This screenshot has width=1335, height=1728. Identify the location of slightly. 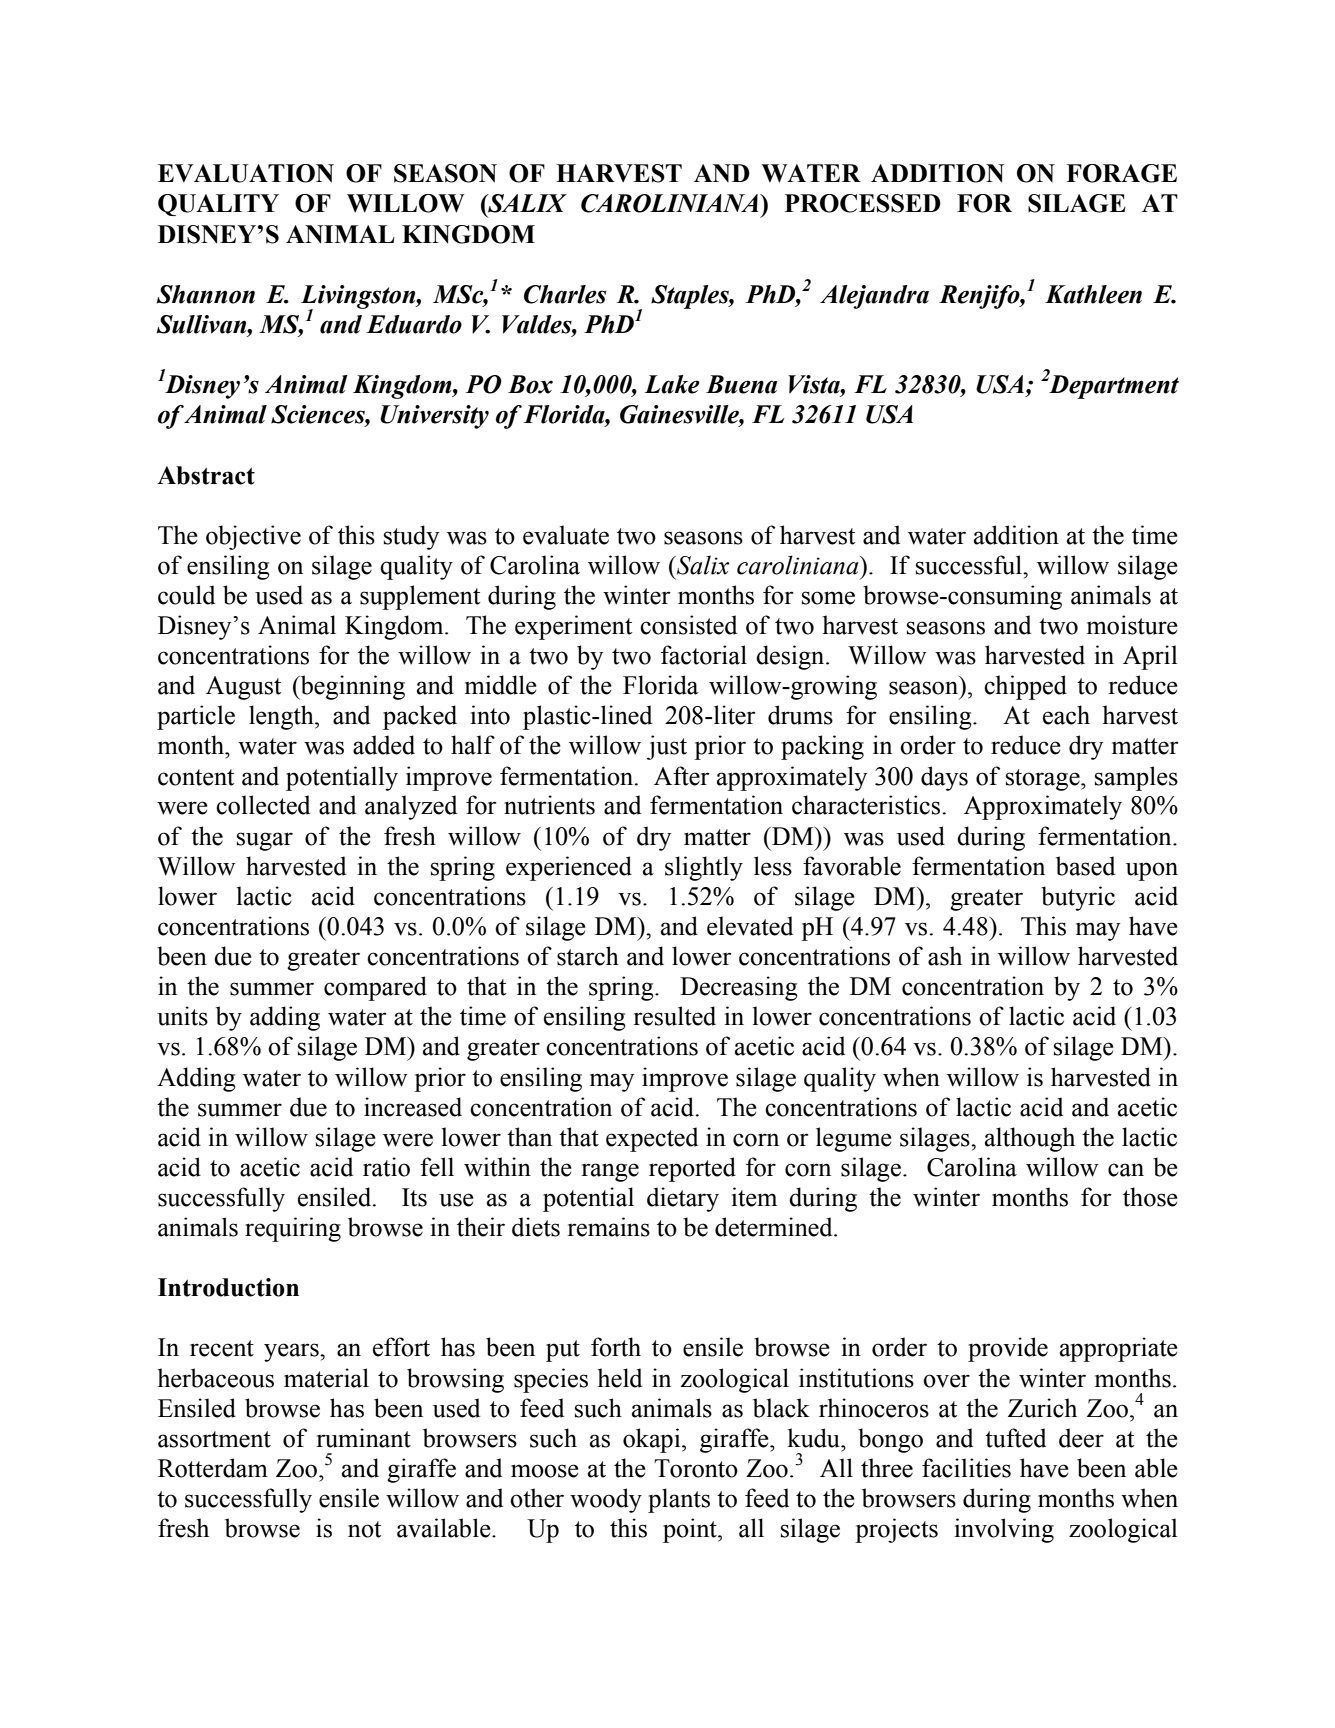
(704, 868).
